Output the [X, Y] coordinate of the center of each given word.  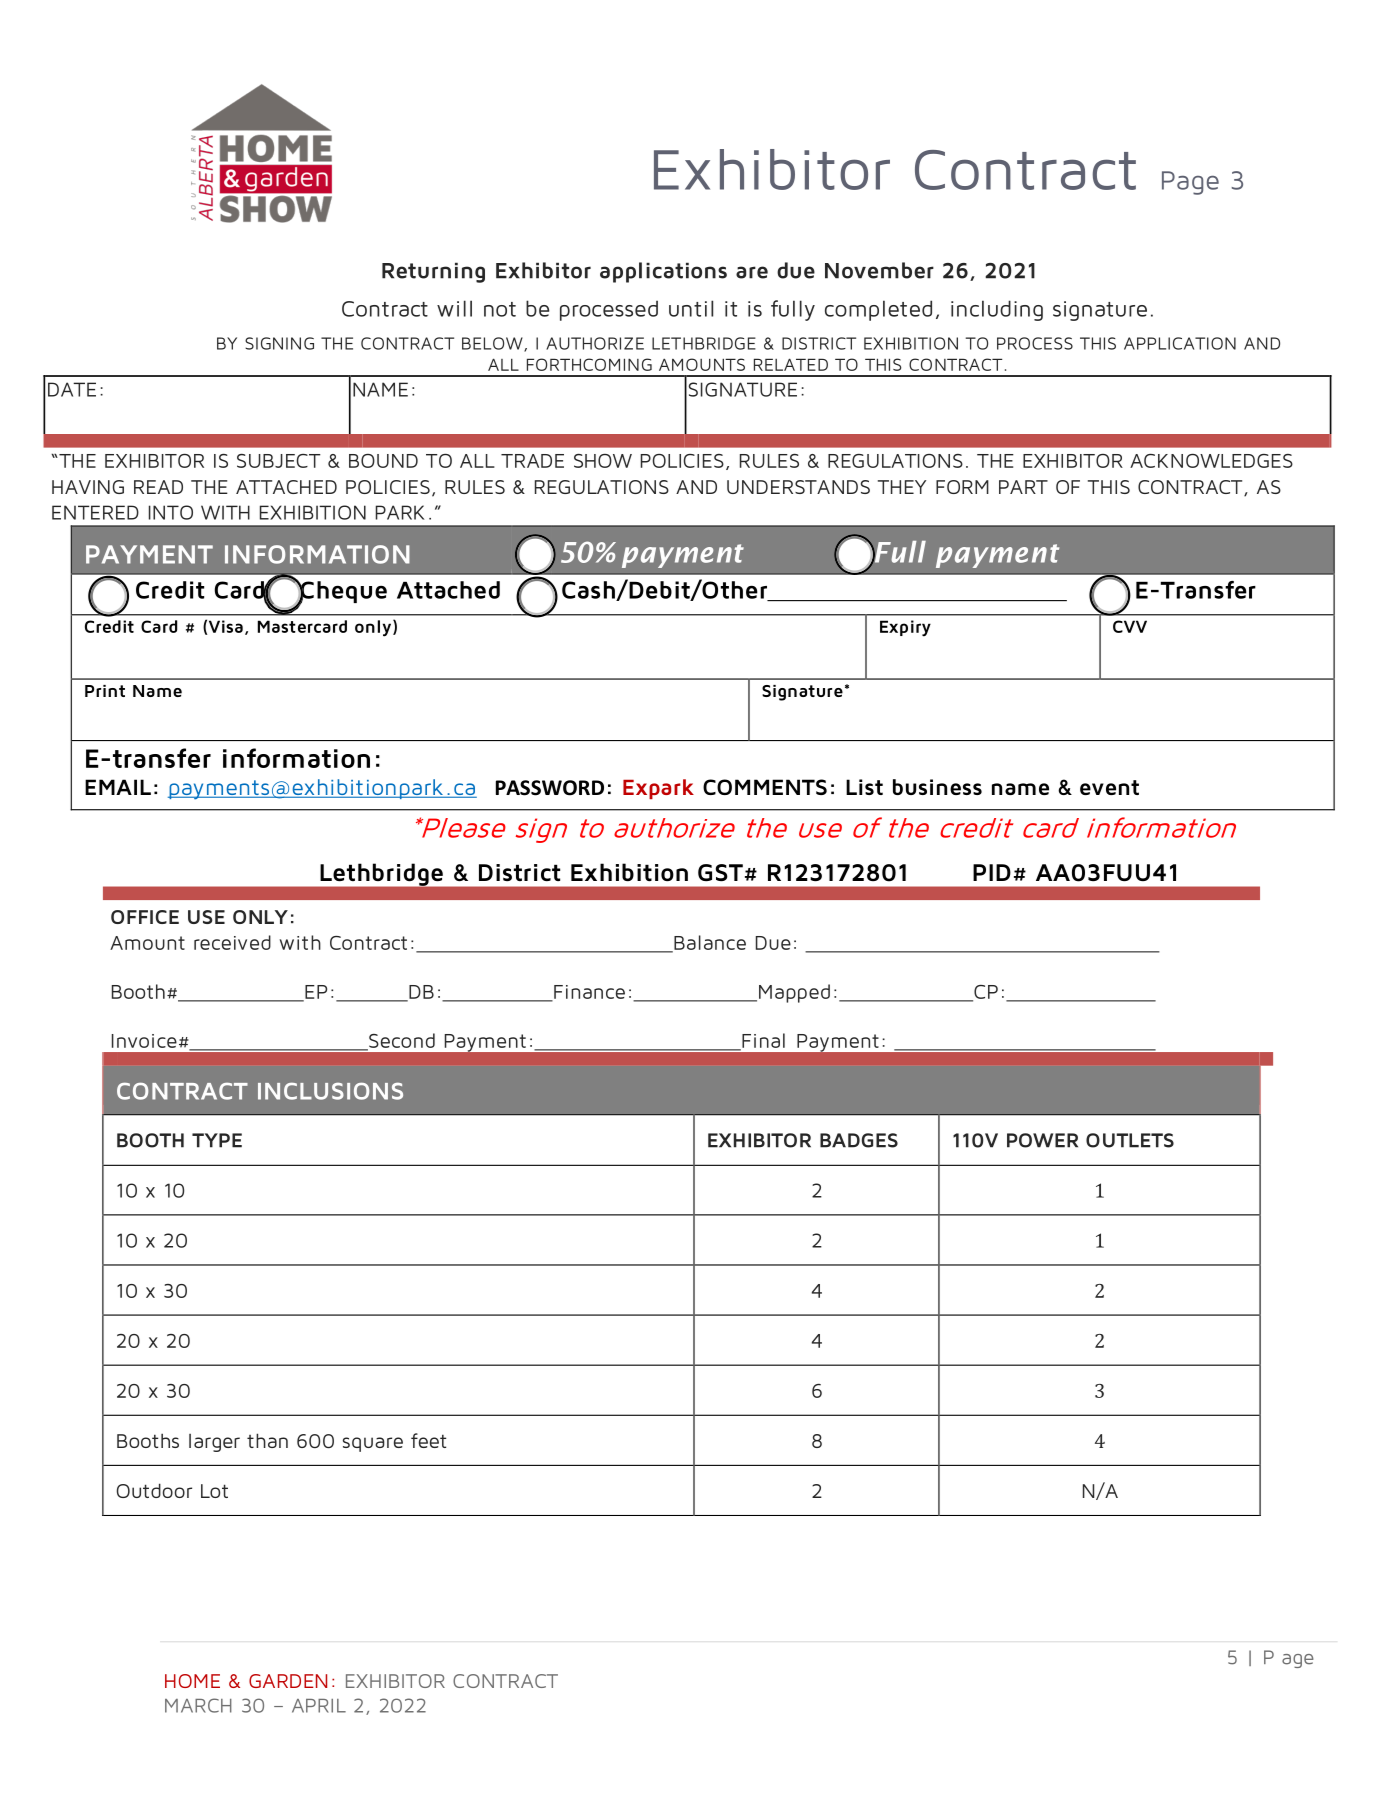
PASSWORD [550, 788]
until [691, 308]
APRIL [319, 1706]
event [1109, 787]
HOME [192, 1681]
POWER [1042, 1140]
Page [1190, 183]
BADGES [859, 1140]
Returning [433, 272]
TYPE [217, 1140]
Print [105, 691]
